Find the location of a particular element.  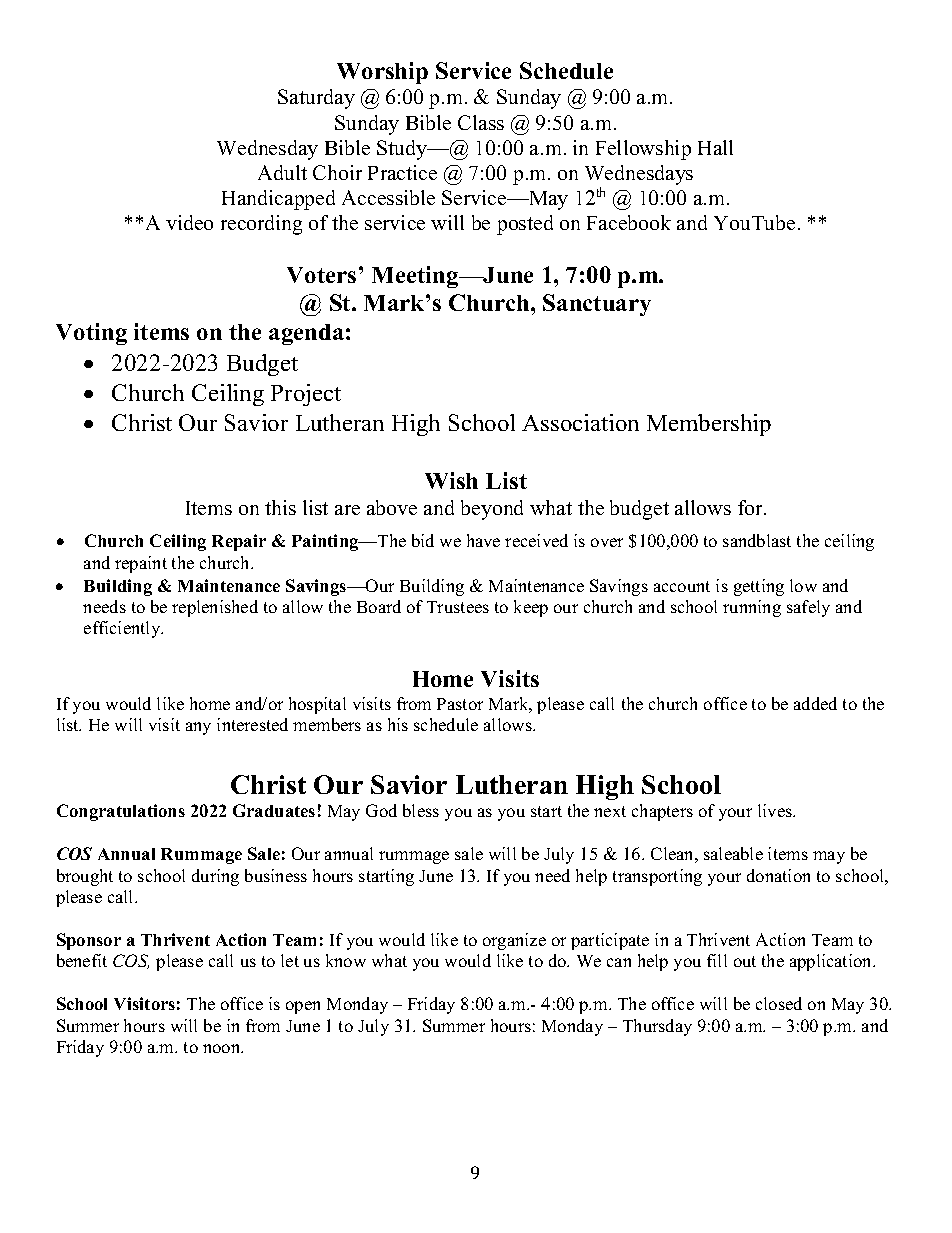

Hall is located at coordinates (715, 147).
